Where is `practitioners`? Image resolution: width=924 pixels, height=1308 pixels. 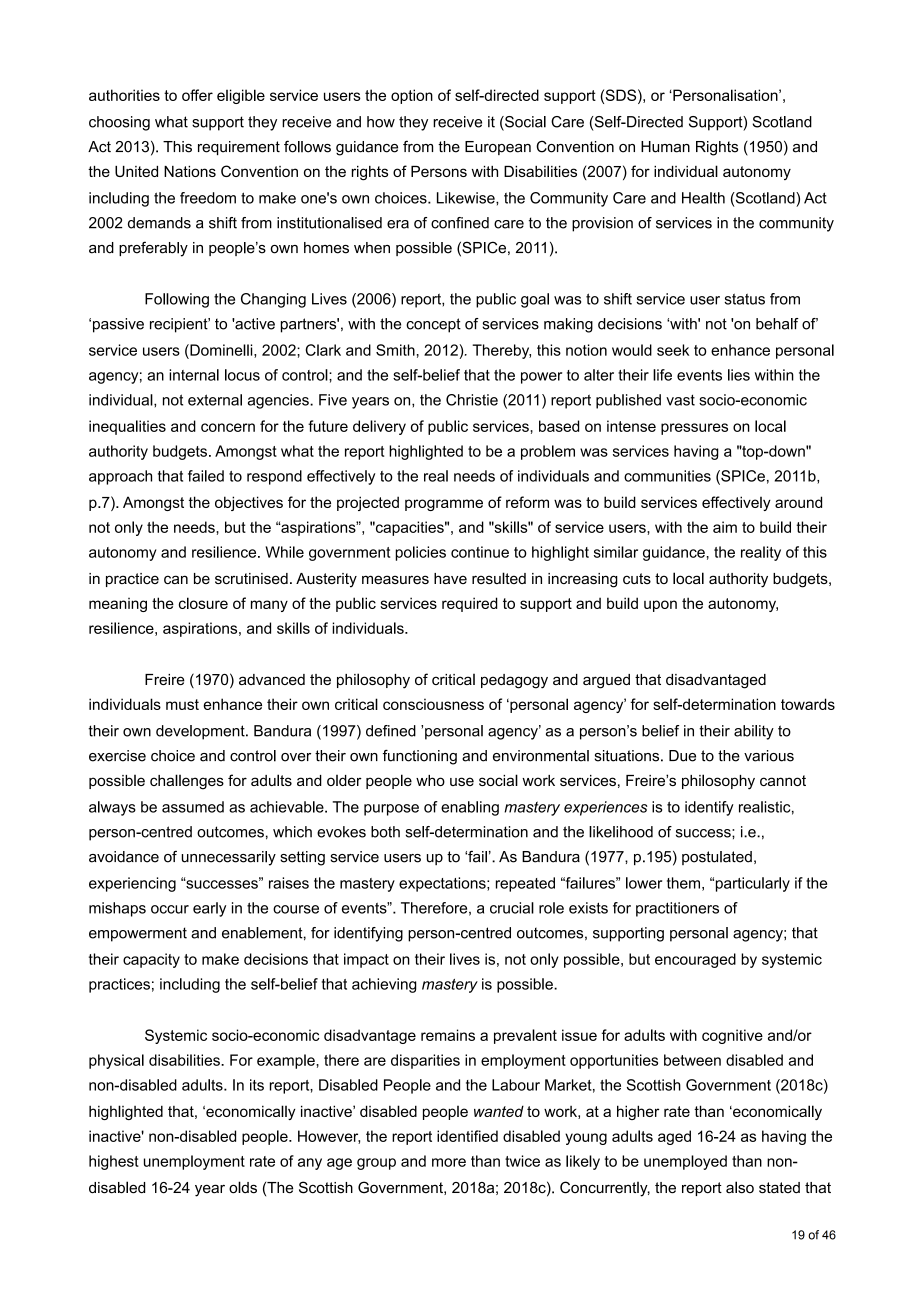
practitioners is located at coordinates (677, 909).
